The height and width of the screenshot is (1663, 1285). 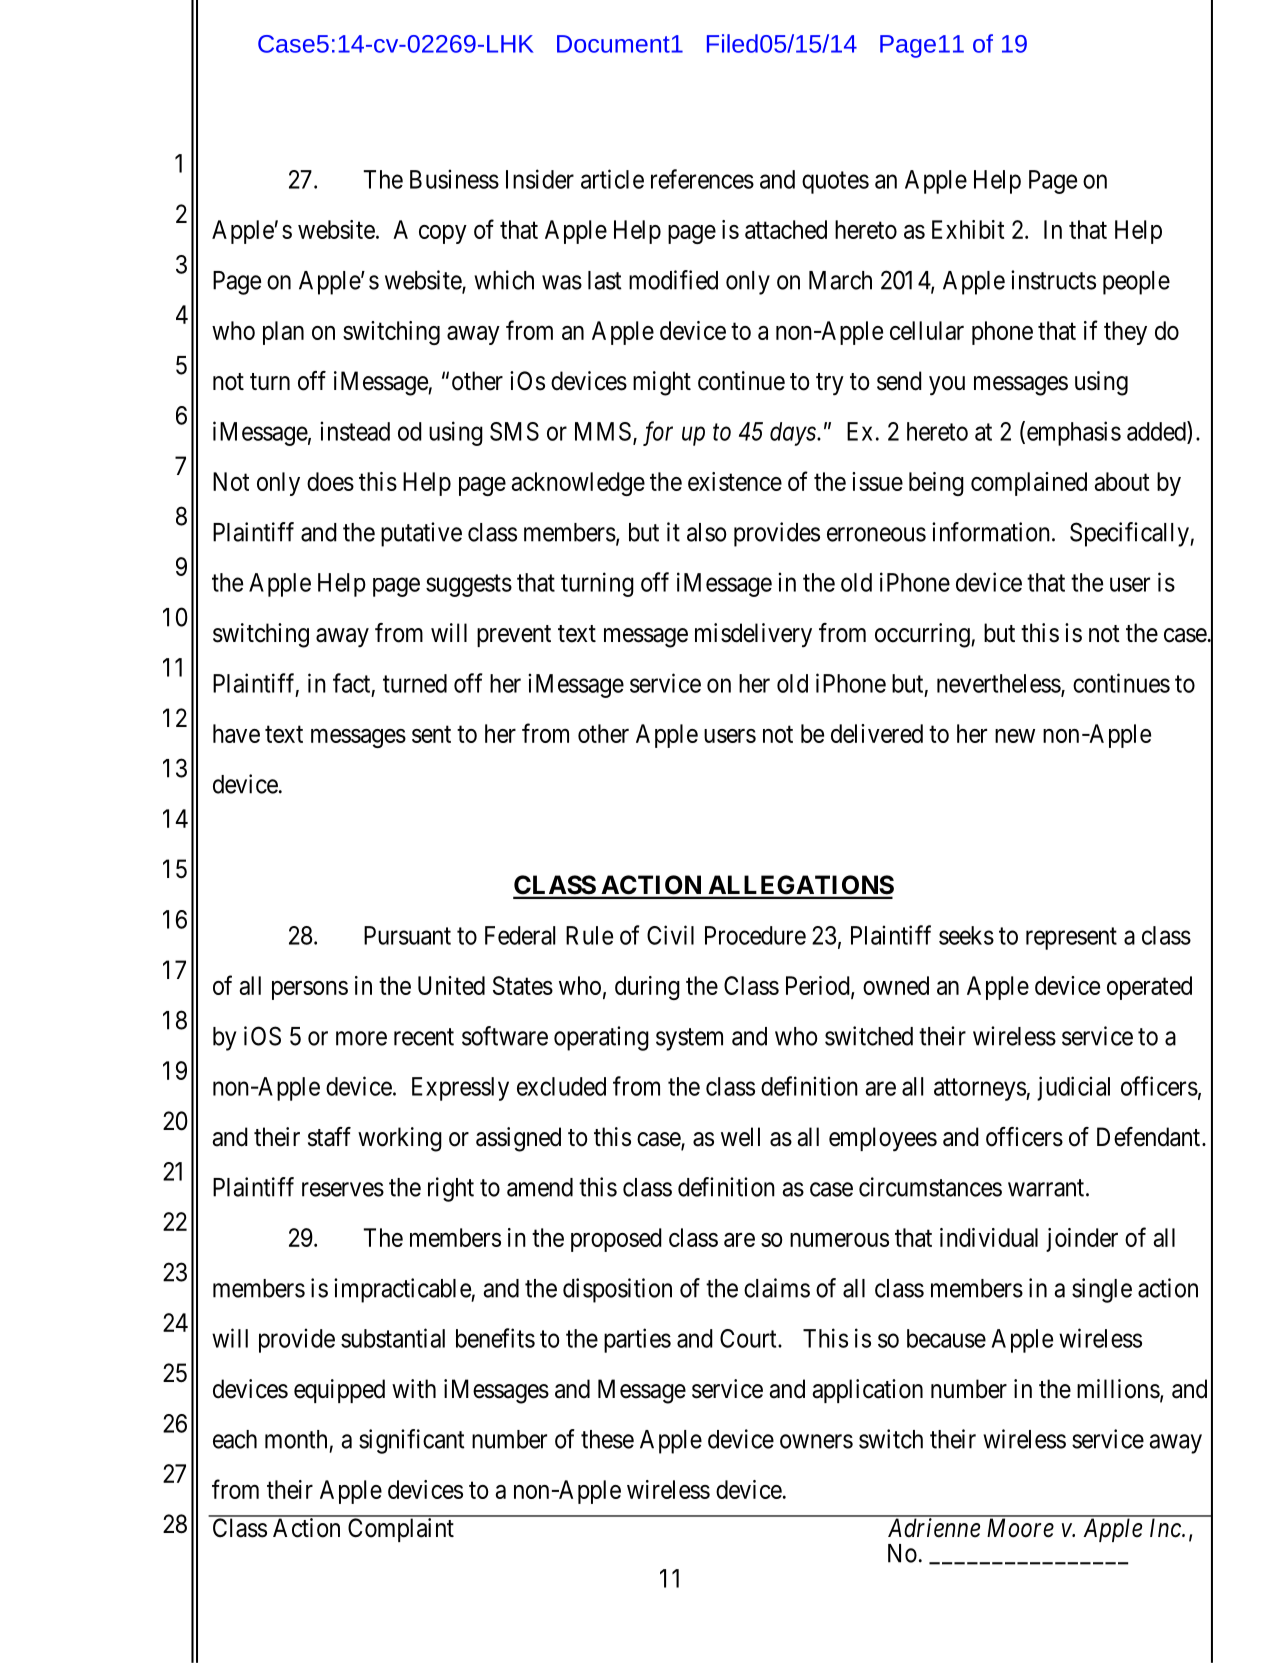 What do you see at coordinates (1029, 484) in the screenshot?
I see `complained` at bounding box center [1029, 484].
